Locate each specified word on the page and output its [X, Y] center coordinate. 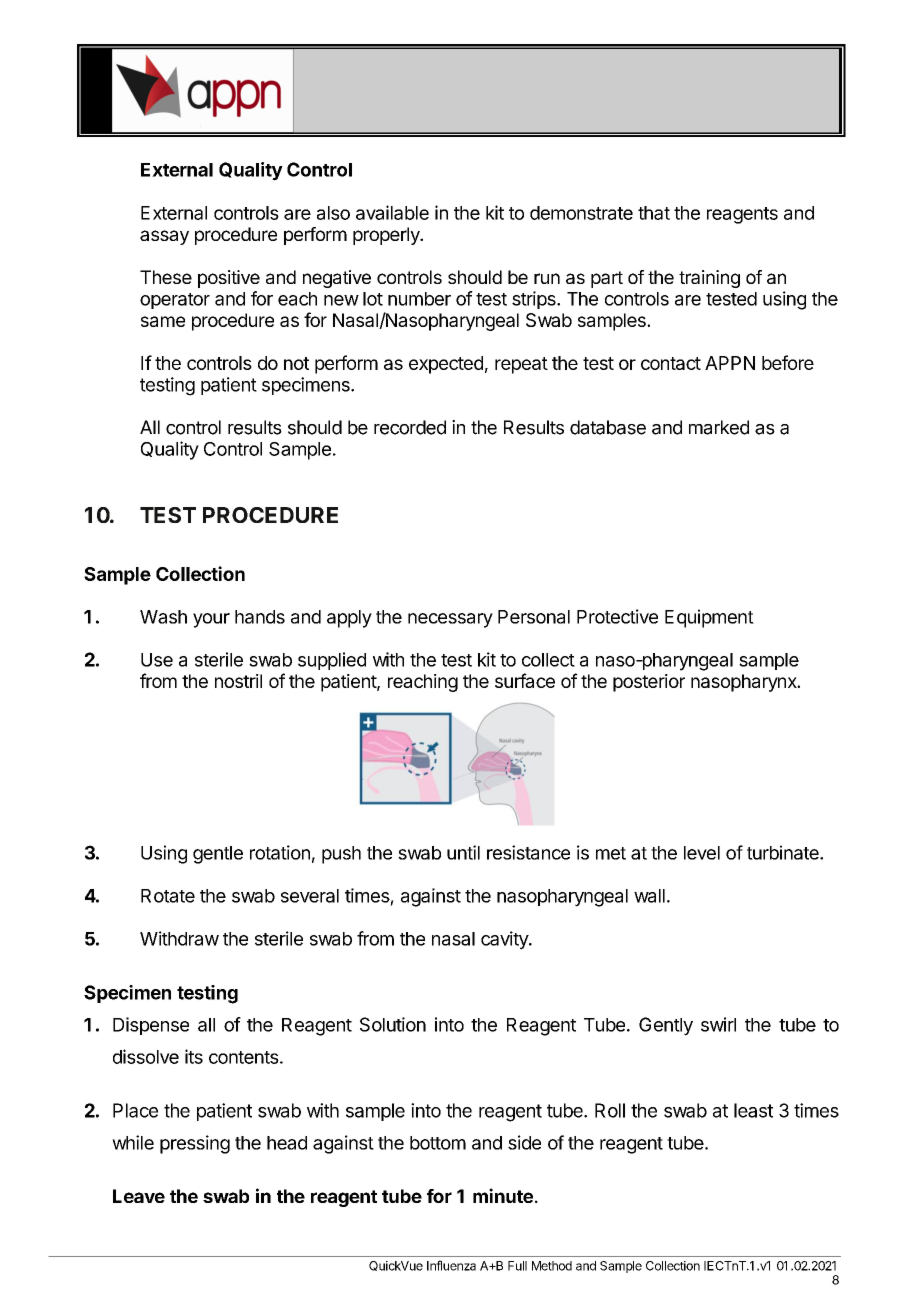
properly [387, 236]
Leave [139, 1196]
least [753, 1110]
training [709, 279]
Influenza [451, 1265]
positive [229, 279]
